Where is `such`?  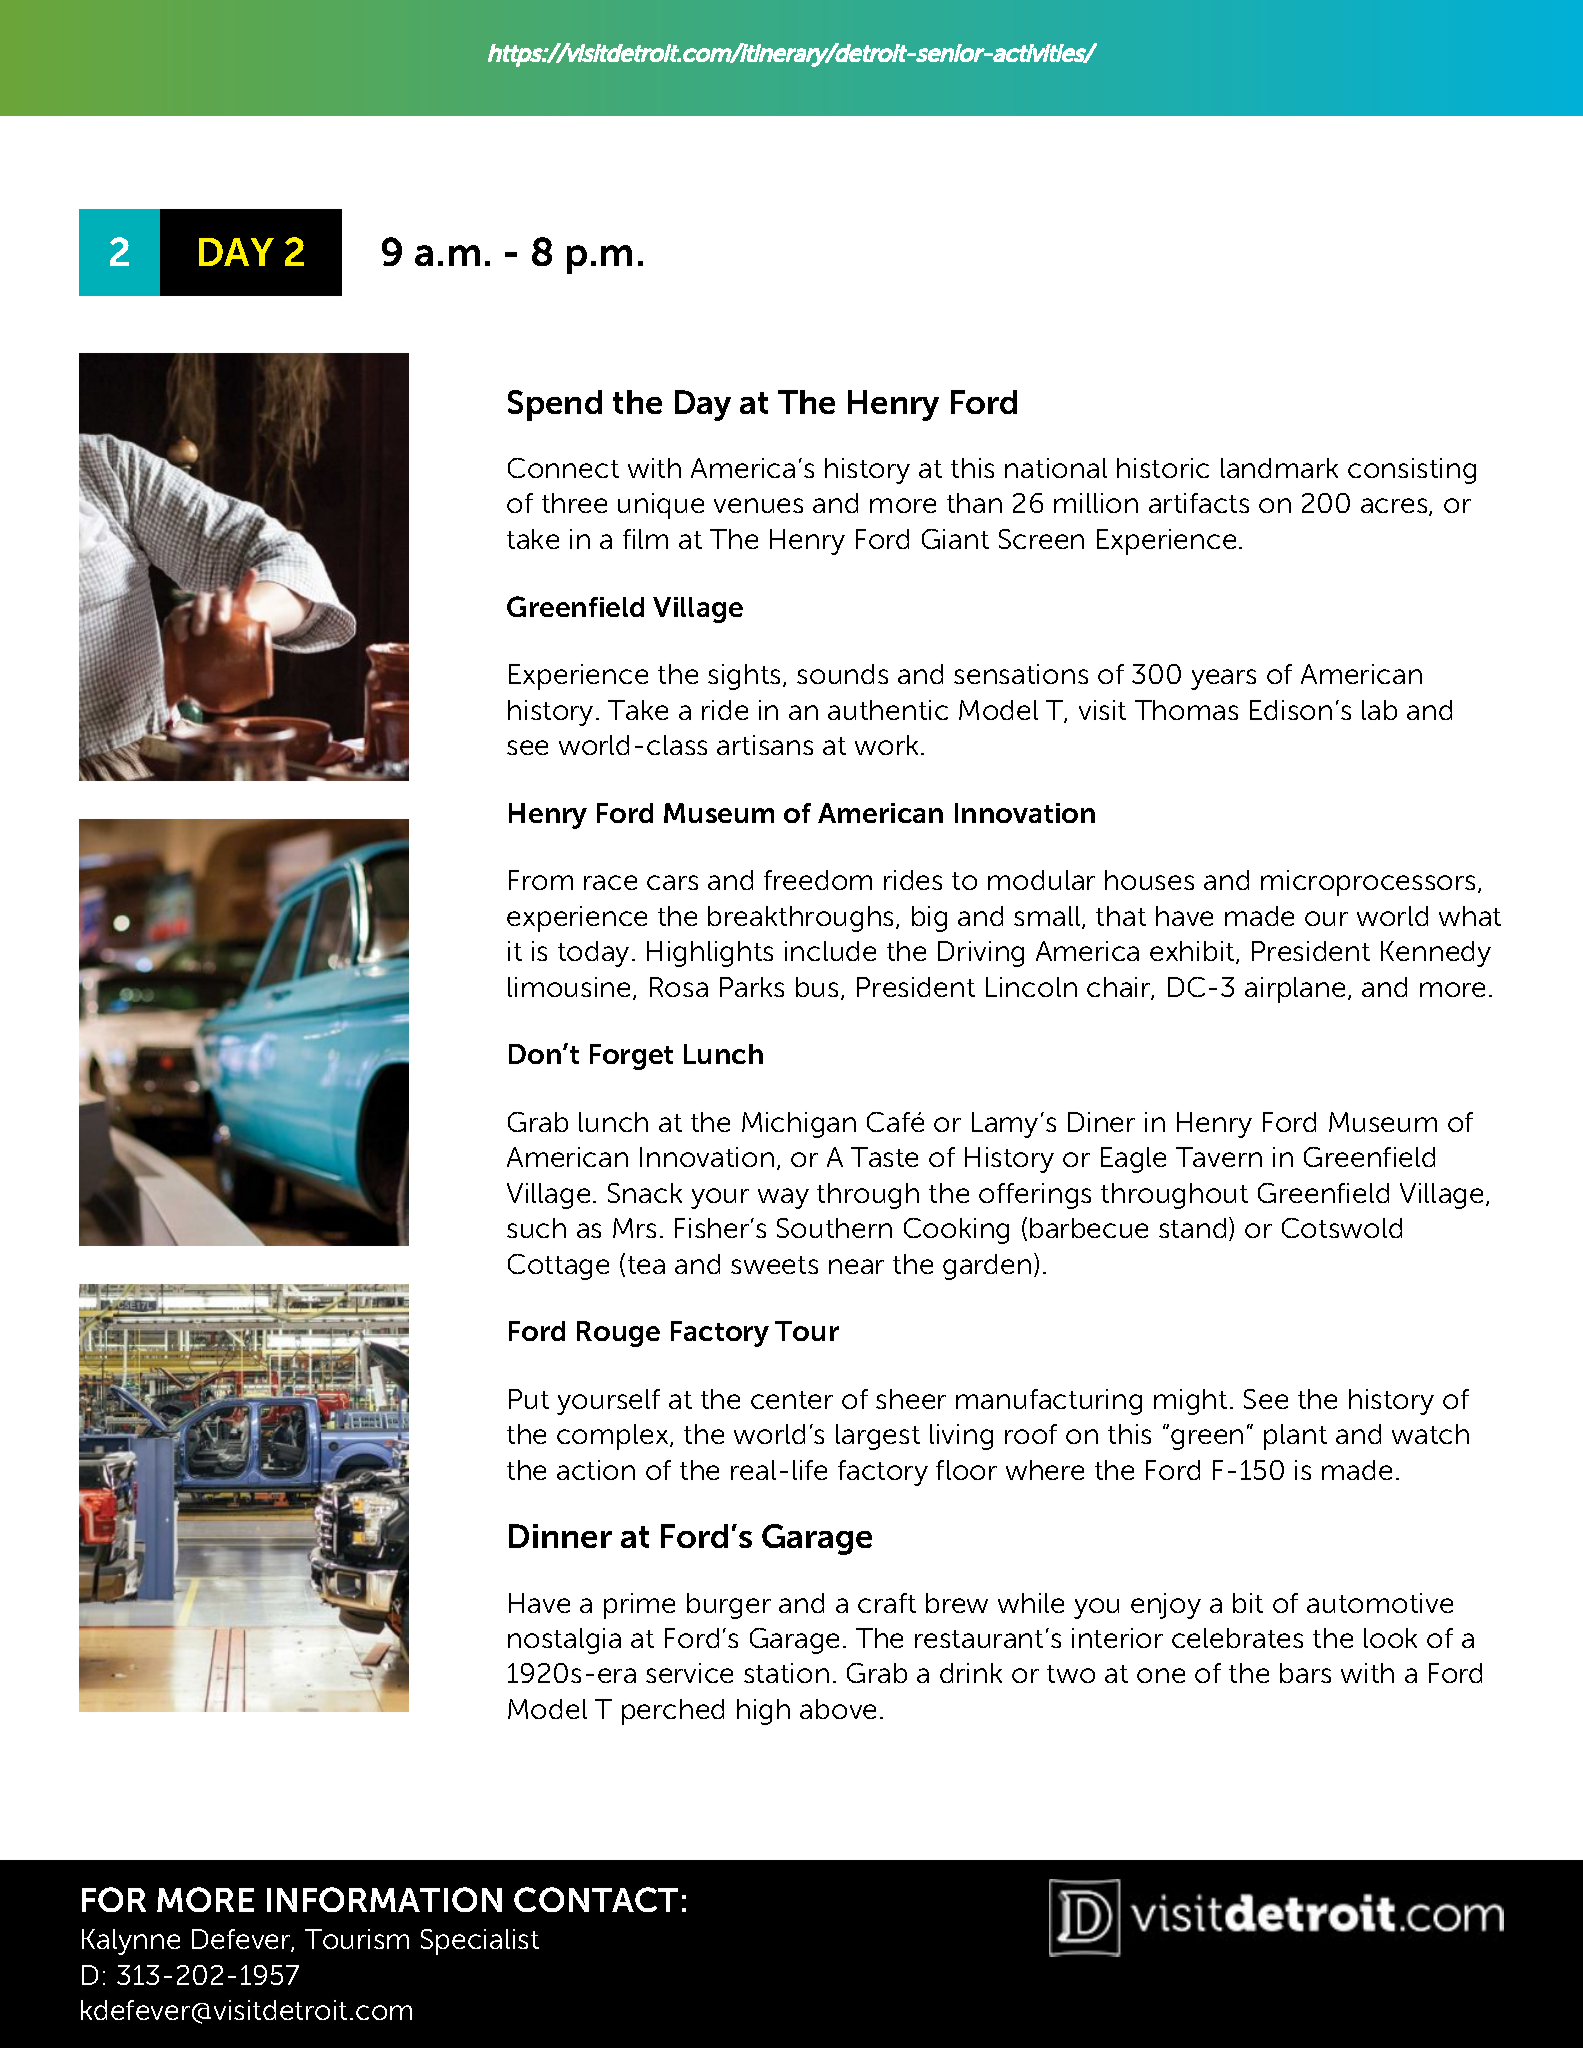
such is located at coordinates (536, 1228).
